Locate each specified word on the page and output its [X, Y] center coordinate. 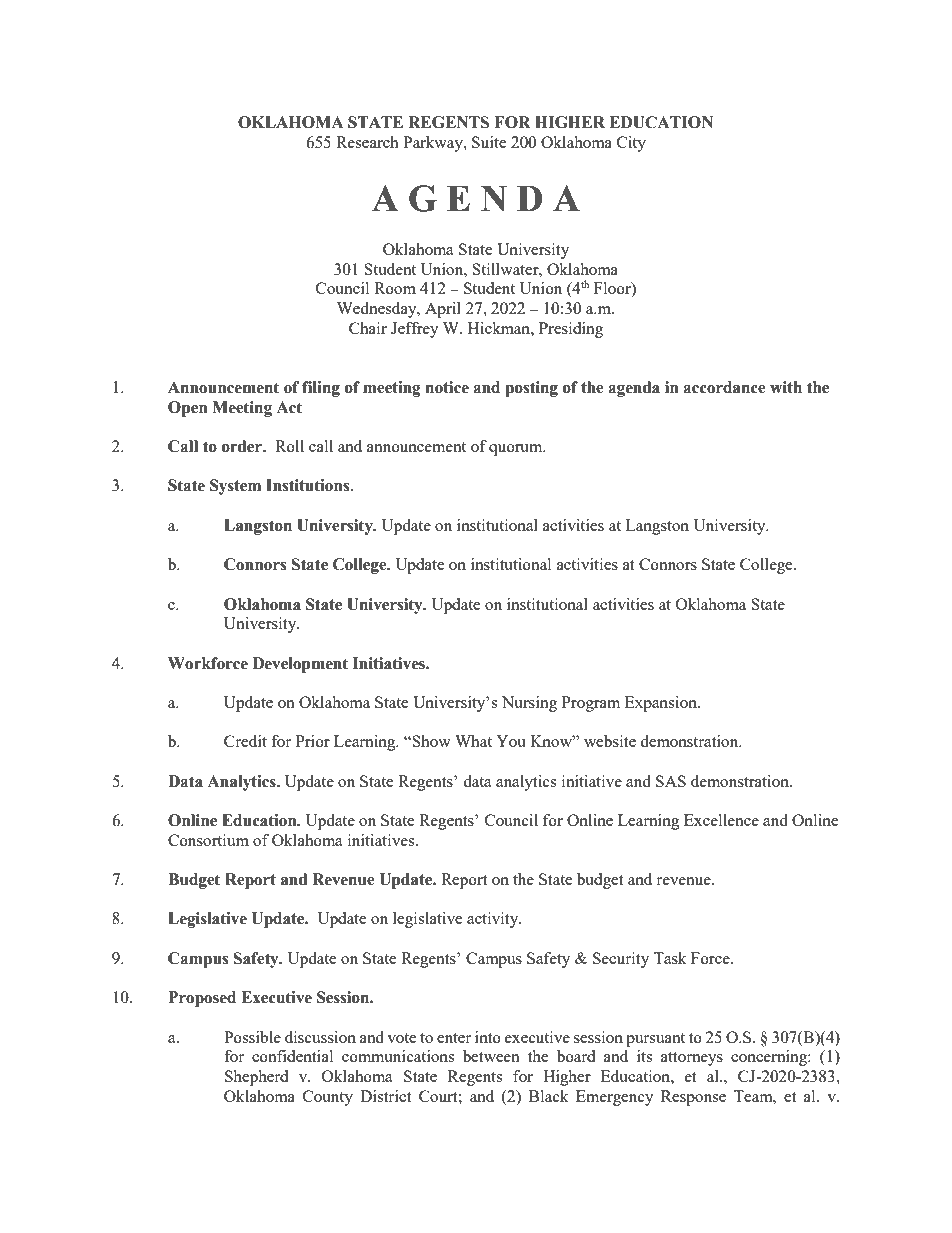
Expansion [662, 704]
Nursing [529, 704]
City [631, 144]
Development [300, 665]
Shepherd [256, 1078]
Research [367, 142]
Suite [489, 142]
